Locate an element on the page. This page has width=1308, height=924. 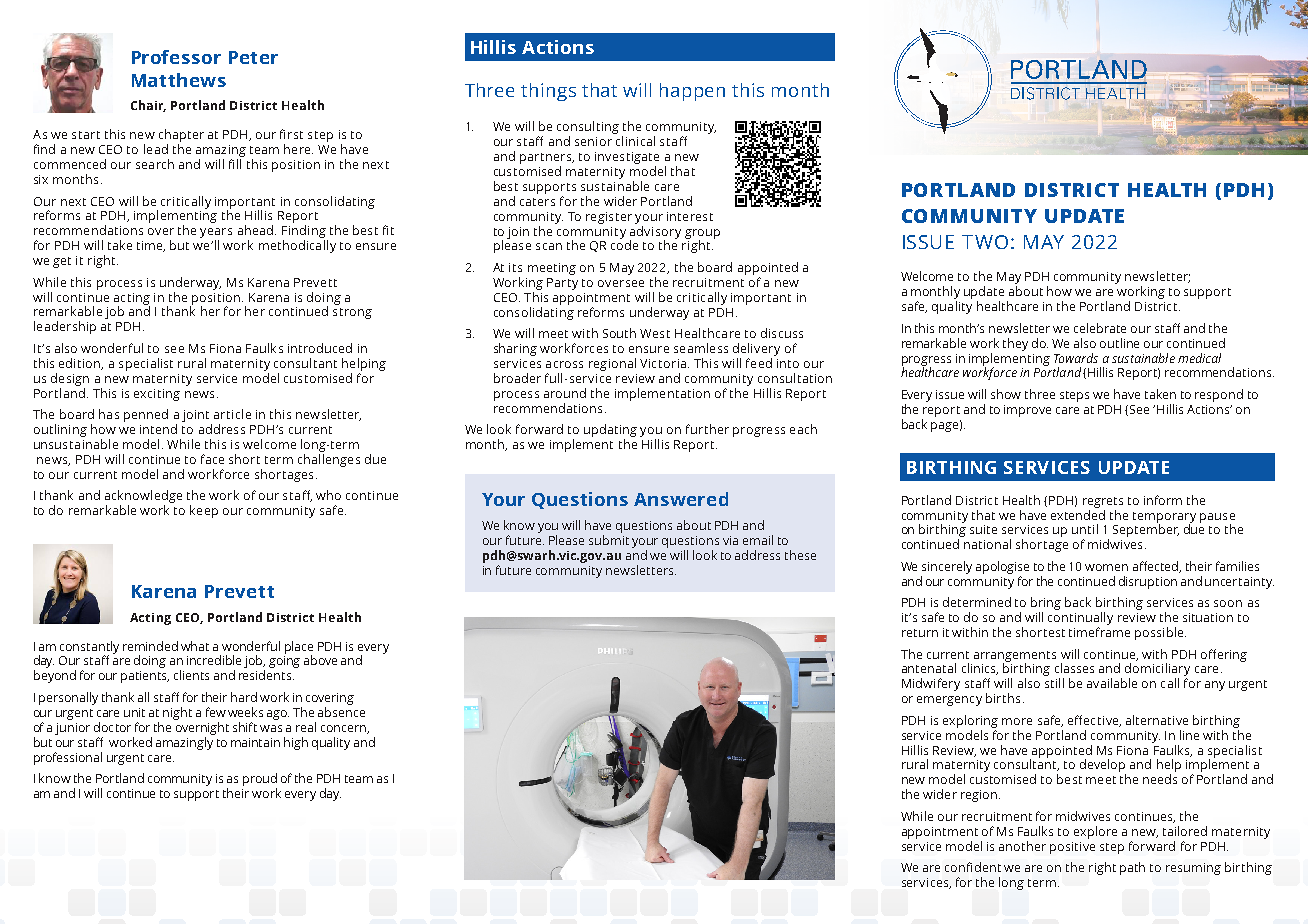
regrets is located at coordinates (1103, 502).
